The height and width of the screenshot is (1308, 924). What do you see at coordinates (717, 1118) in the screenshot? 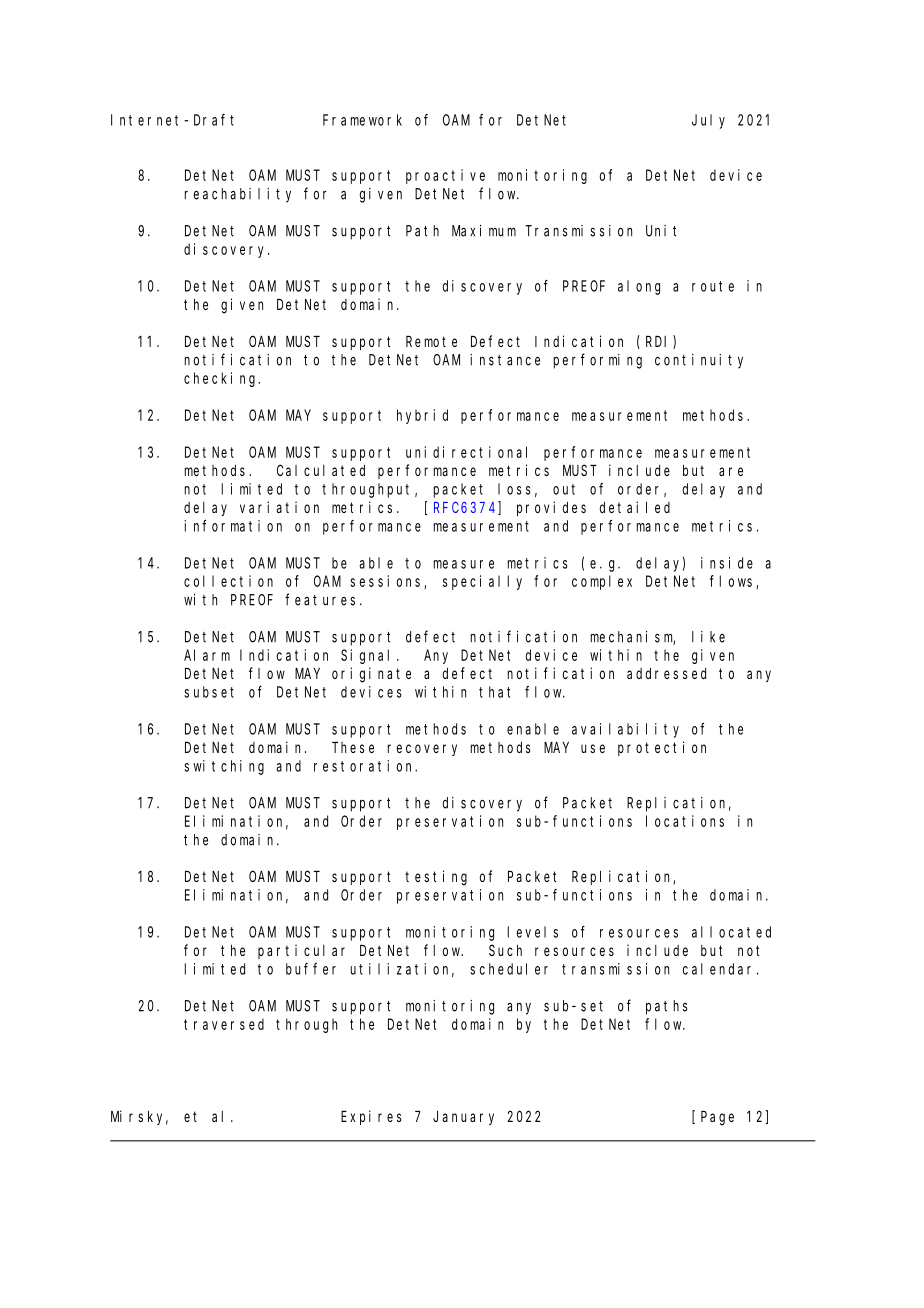
I see `Page` at bounding box center [717, 1118].
